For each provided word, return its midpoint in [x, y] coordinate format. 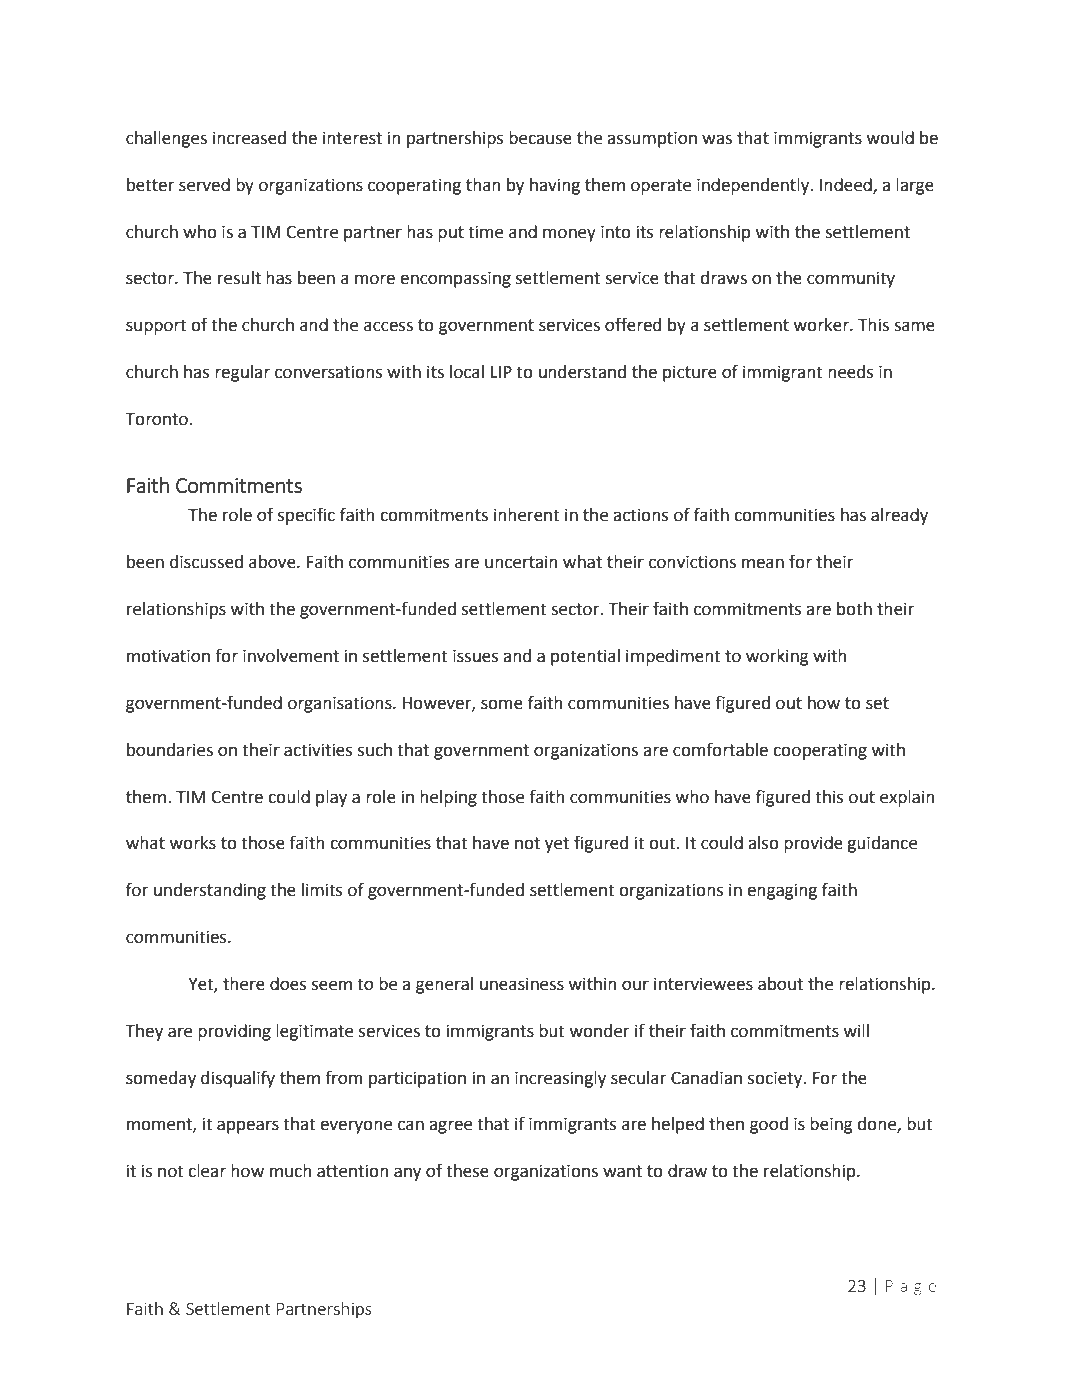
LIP [501, 372]
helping [448, 798]
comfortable [720, 749]
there [244, 984]
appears [248, 1127]
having [555, 186]
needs [850, 372]
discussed [206, 562]
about [780, 984]
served [204, 185]
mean [763, 563]
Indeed [847, 185]
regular [242, 373]
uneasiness [522, 984]
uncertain [521, 562]
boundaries [170, 750]
